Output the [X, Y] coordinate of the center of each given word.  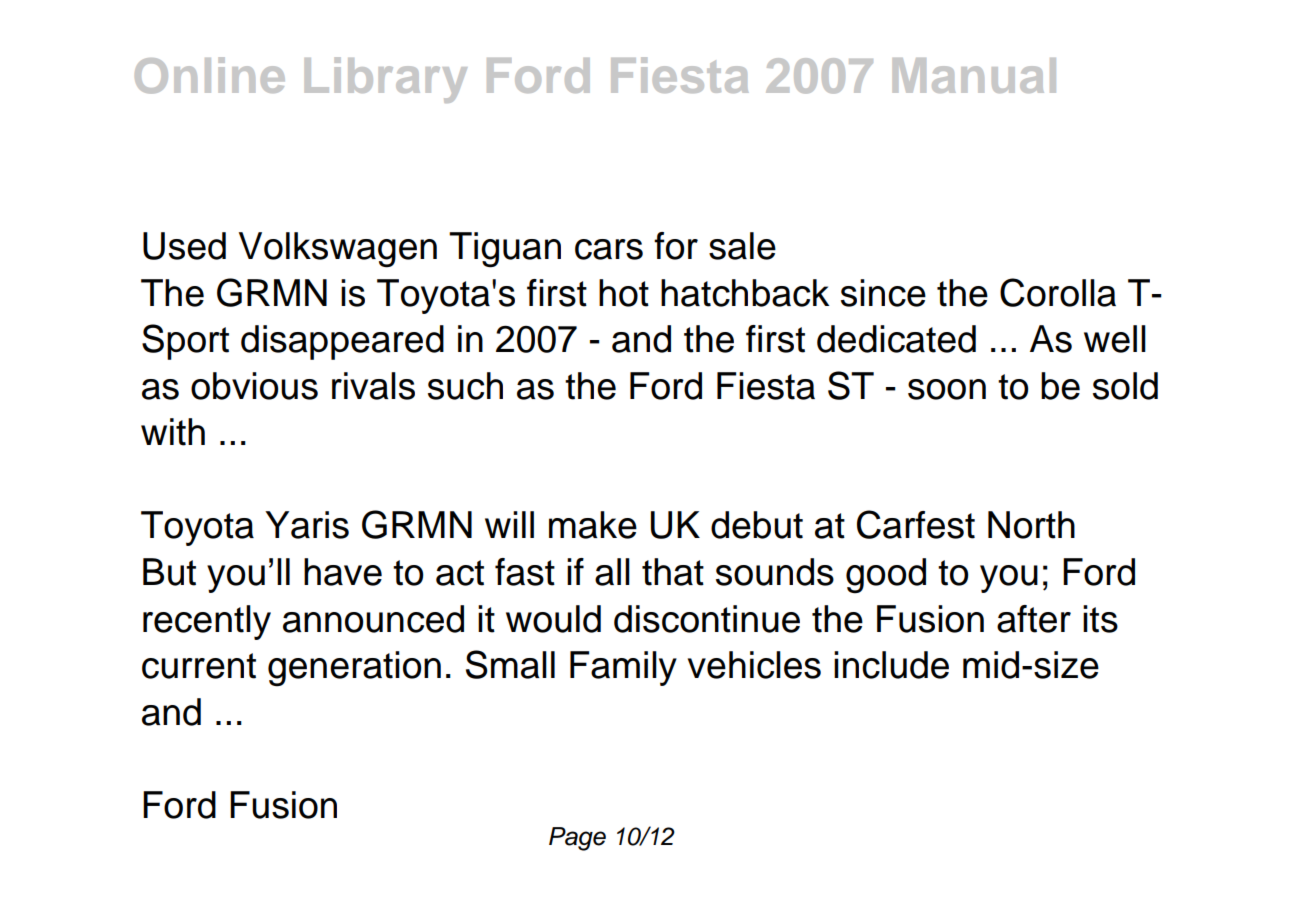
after [1034, 619]
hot [624, 293]
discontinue [707, 619]
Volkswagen [338, 250]
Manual [974, 75]
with [173, 432]
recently [207, 622]
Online [210, 75]
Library [386, 80]
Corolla [1058, 292]
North [1031, 525]
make [593, 525]
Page [577, 839]
